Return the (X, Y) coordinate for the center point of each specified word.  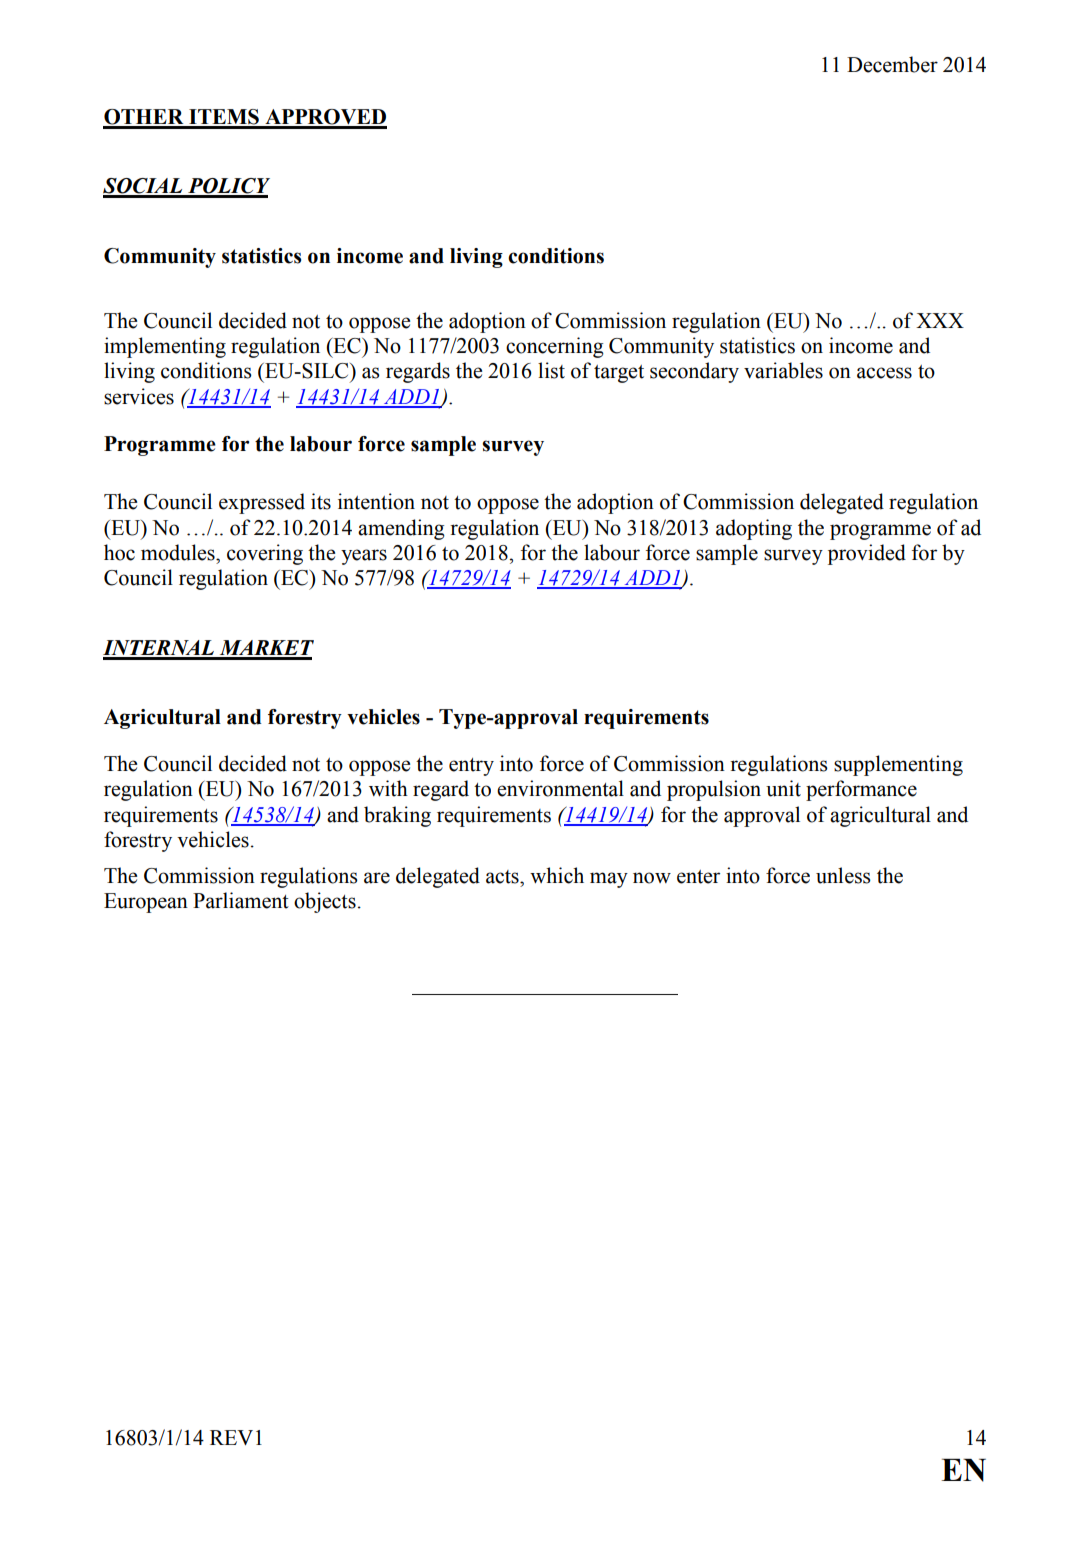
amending (401, 529)
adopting (754, 529)
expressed (262, 503)
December (892, 64)
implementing (165, 347)
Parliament (241, 900)
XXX (940, 320)
